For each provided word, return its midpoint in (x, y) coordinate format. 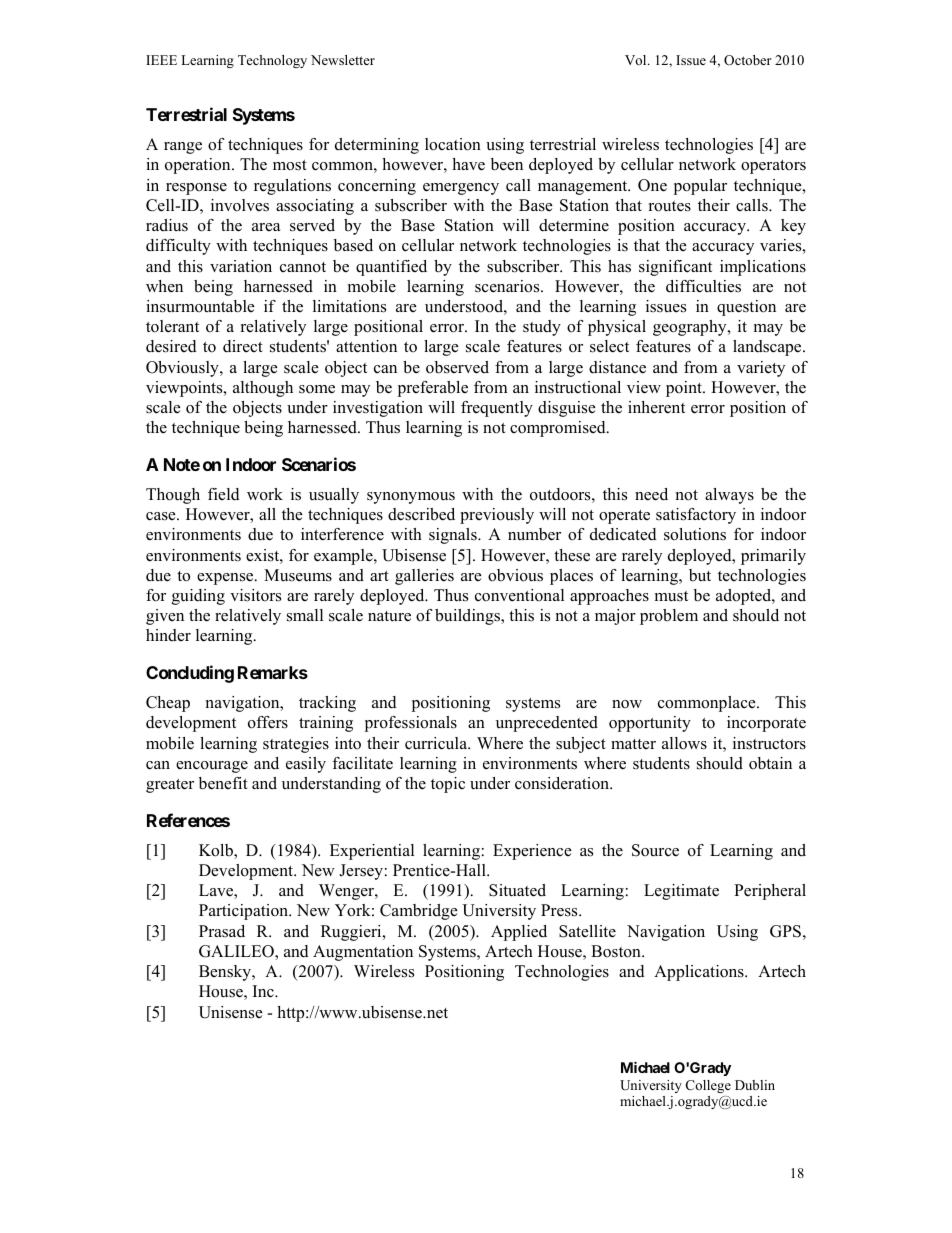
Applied (519, 933)
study (542, 328)
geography (691, 328)
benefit (223, 783)
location (453, 144)
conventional (519, 595)
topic (448, 785)
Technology (272, 61)
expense (226, 579)
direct (243, 346)
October (748, 60)
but (700, 575)
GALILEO (237, 952)
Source (655, 850)
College (708, 1086)
